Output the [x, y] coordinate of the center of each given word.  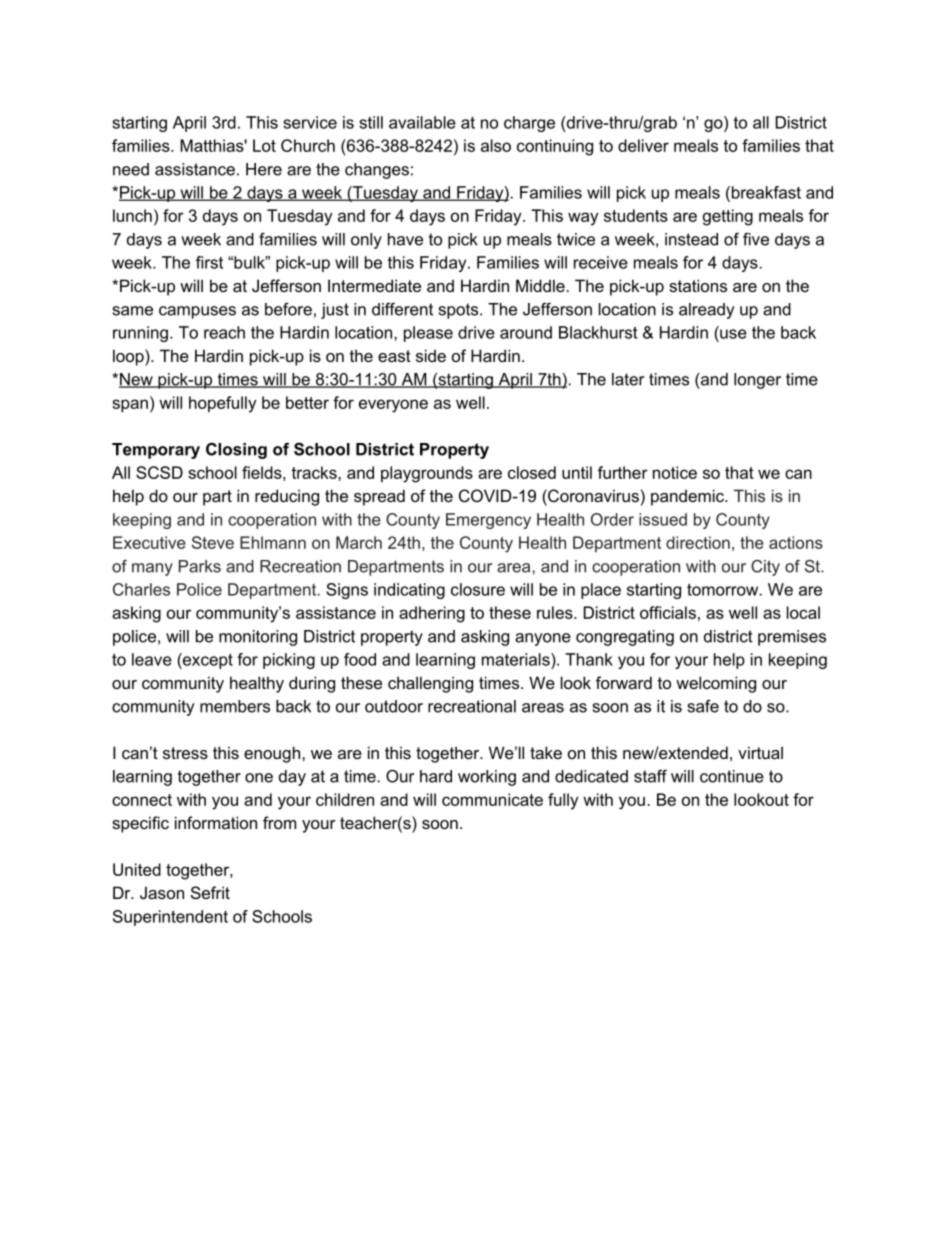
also [496, 145]
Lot [264, 145]
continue [732, 776]
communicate [492, 799]
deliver [643, 145]
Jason [162, 892]
